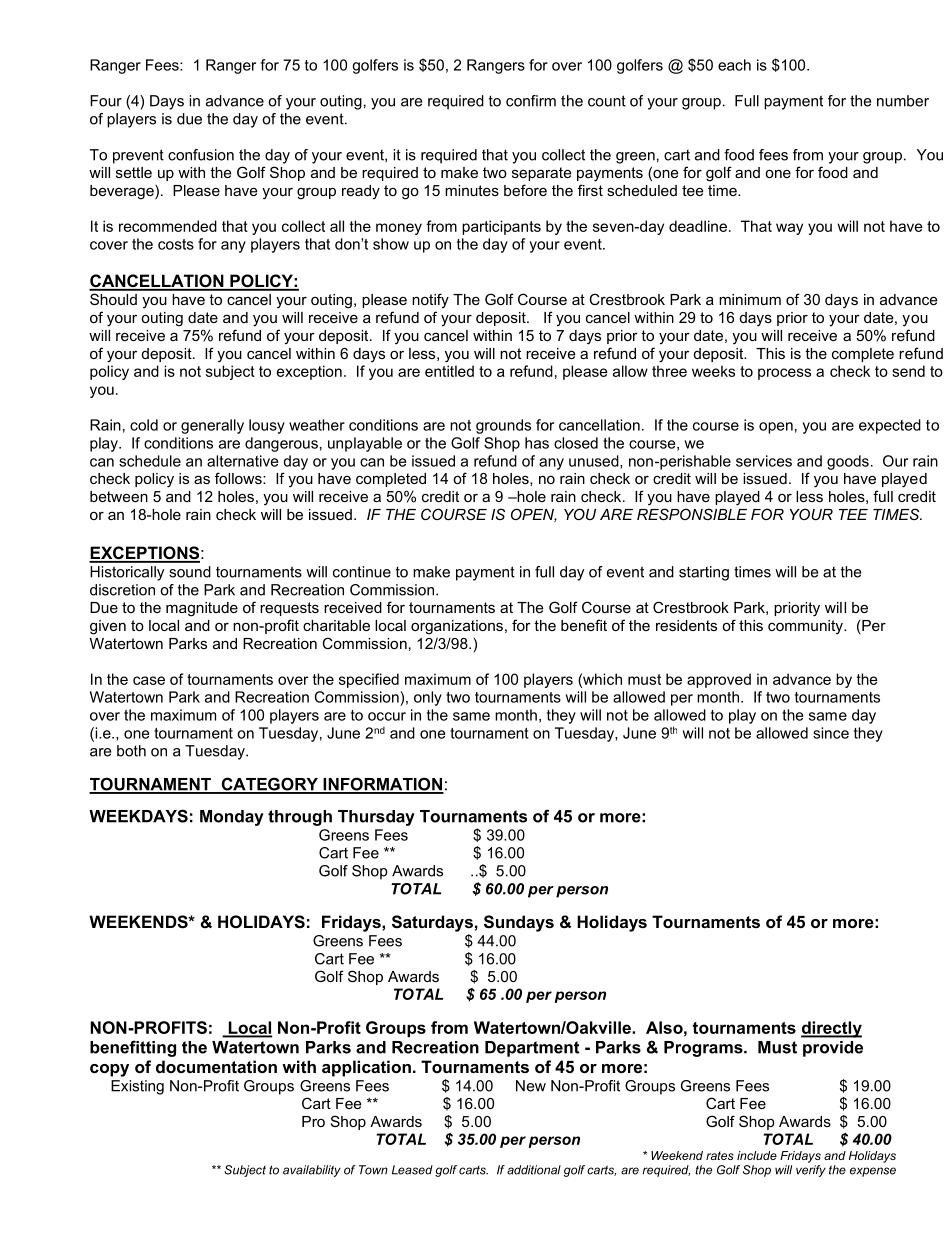 This page has height=1233, width=952. I want to click on confirm, so click(531, 101).
